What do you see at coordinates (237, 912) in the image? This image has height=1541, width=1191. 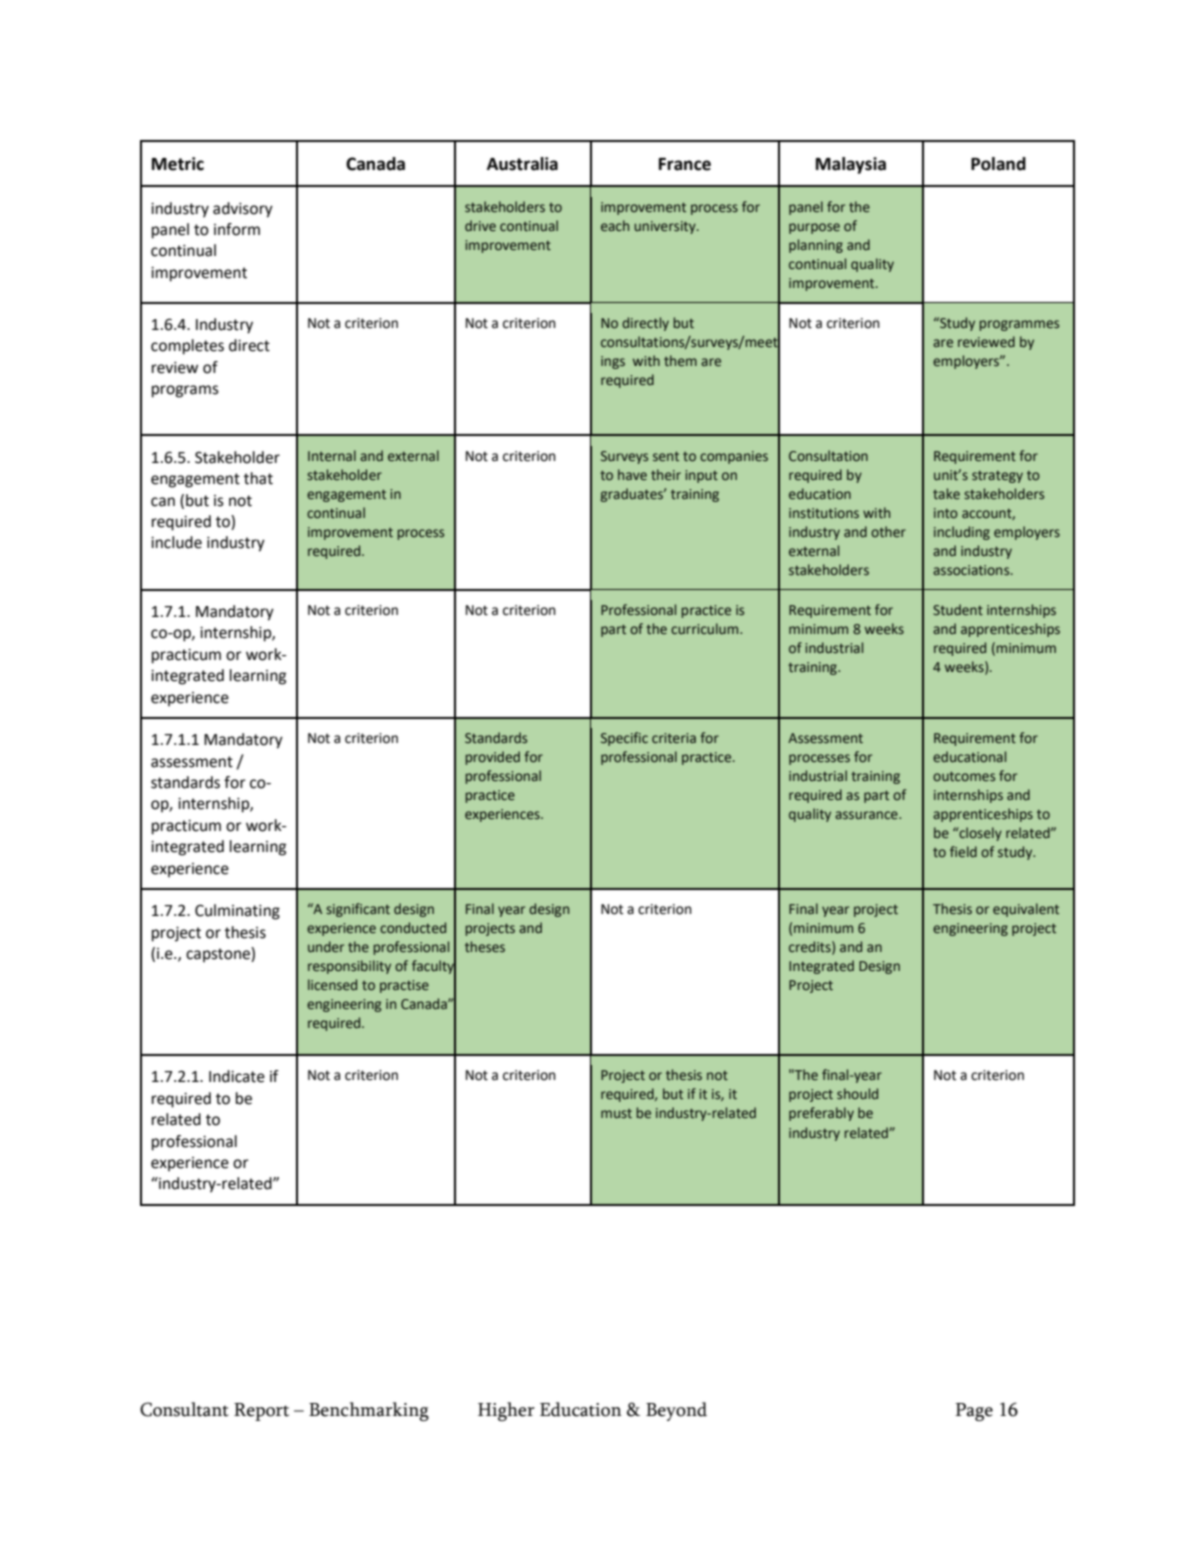 I see `Culminating` at bounding box center [237, 912].
